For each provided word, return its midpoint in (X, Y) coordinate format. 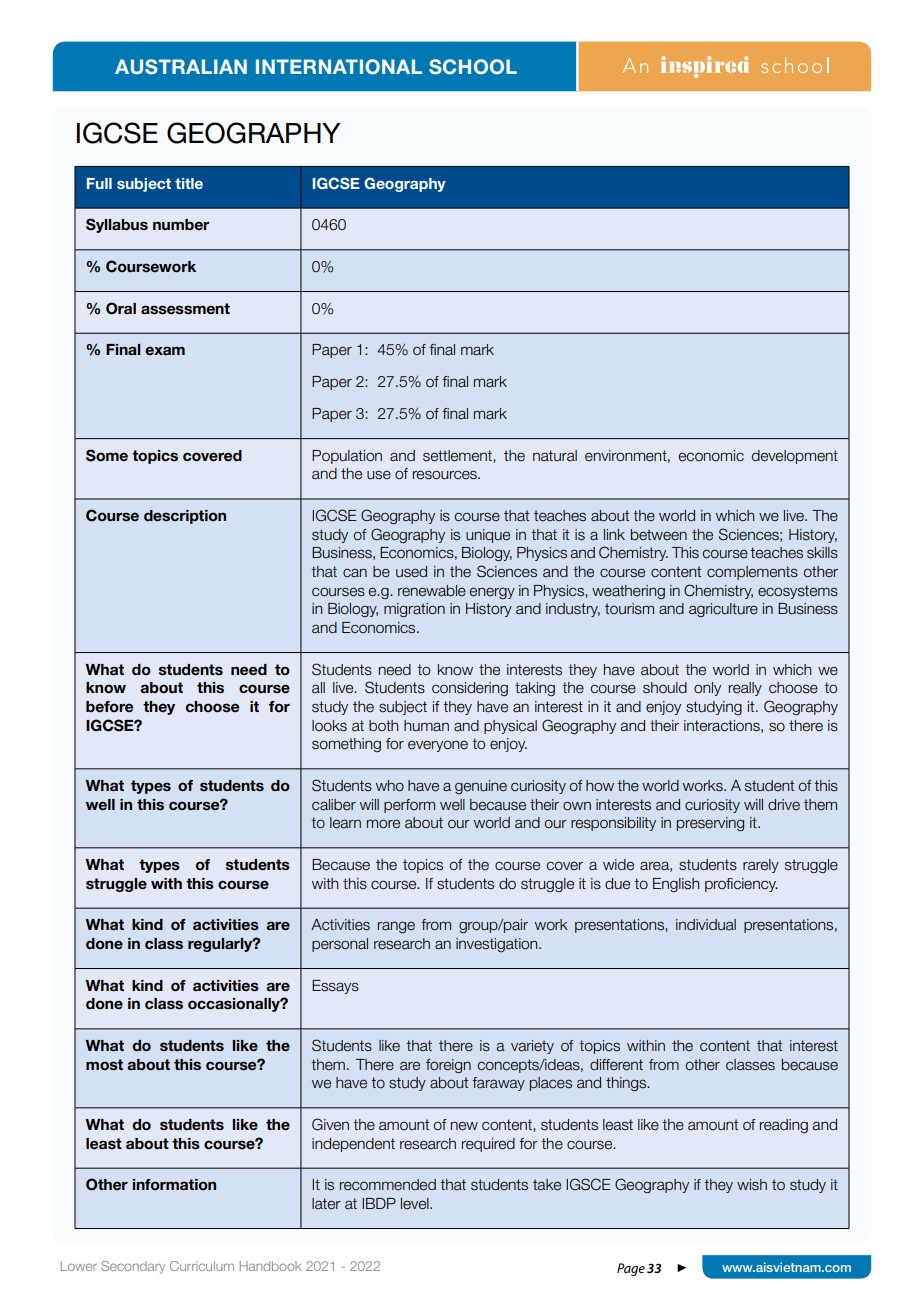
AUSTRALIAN (181, 67)
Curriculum (202, 1266)
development (795, 457)
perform (409, 806)
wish (752, 1185)
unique (488, 536)
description (185, 517)
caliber (334, 805)
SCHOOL (473, 67)
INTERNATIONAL (339, 67)
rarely (761, 866)
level (416, 1204)
